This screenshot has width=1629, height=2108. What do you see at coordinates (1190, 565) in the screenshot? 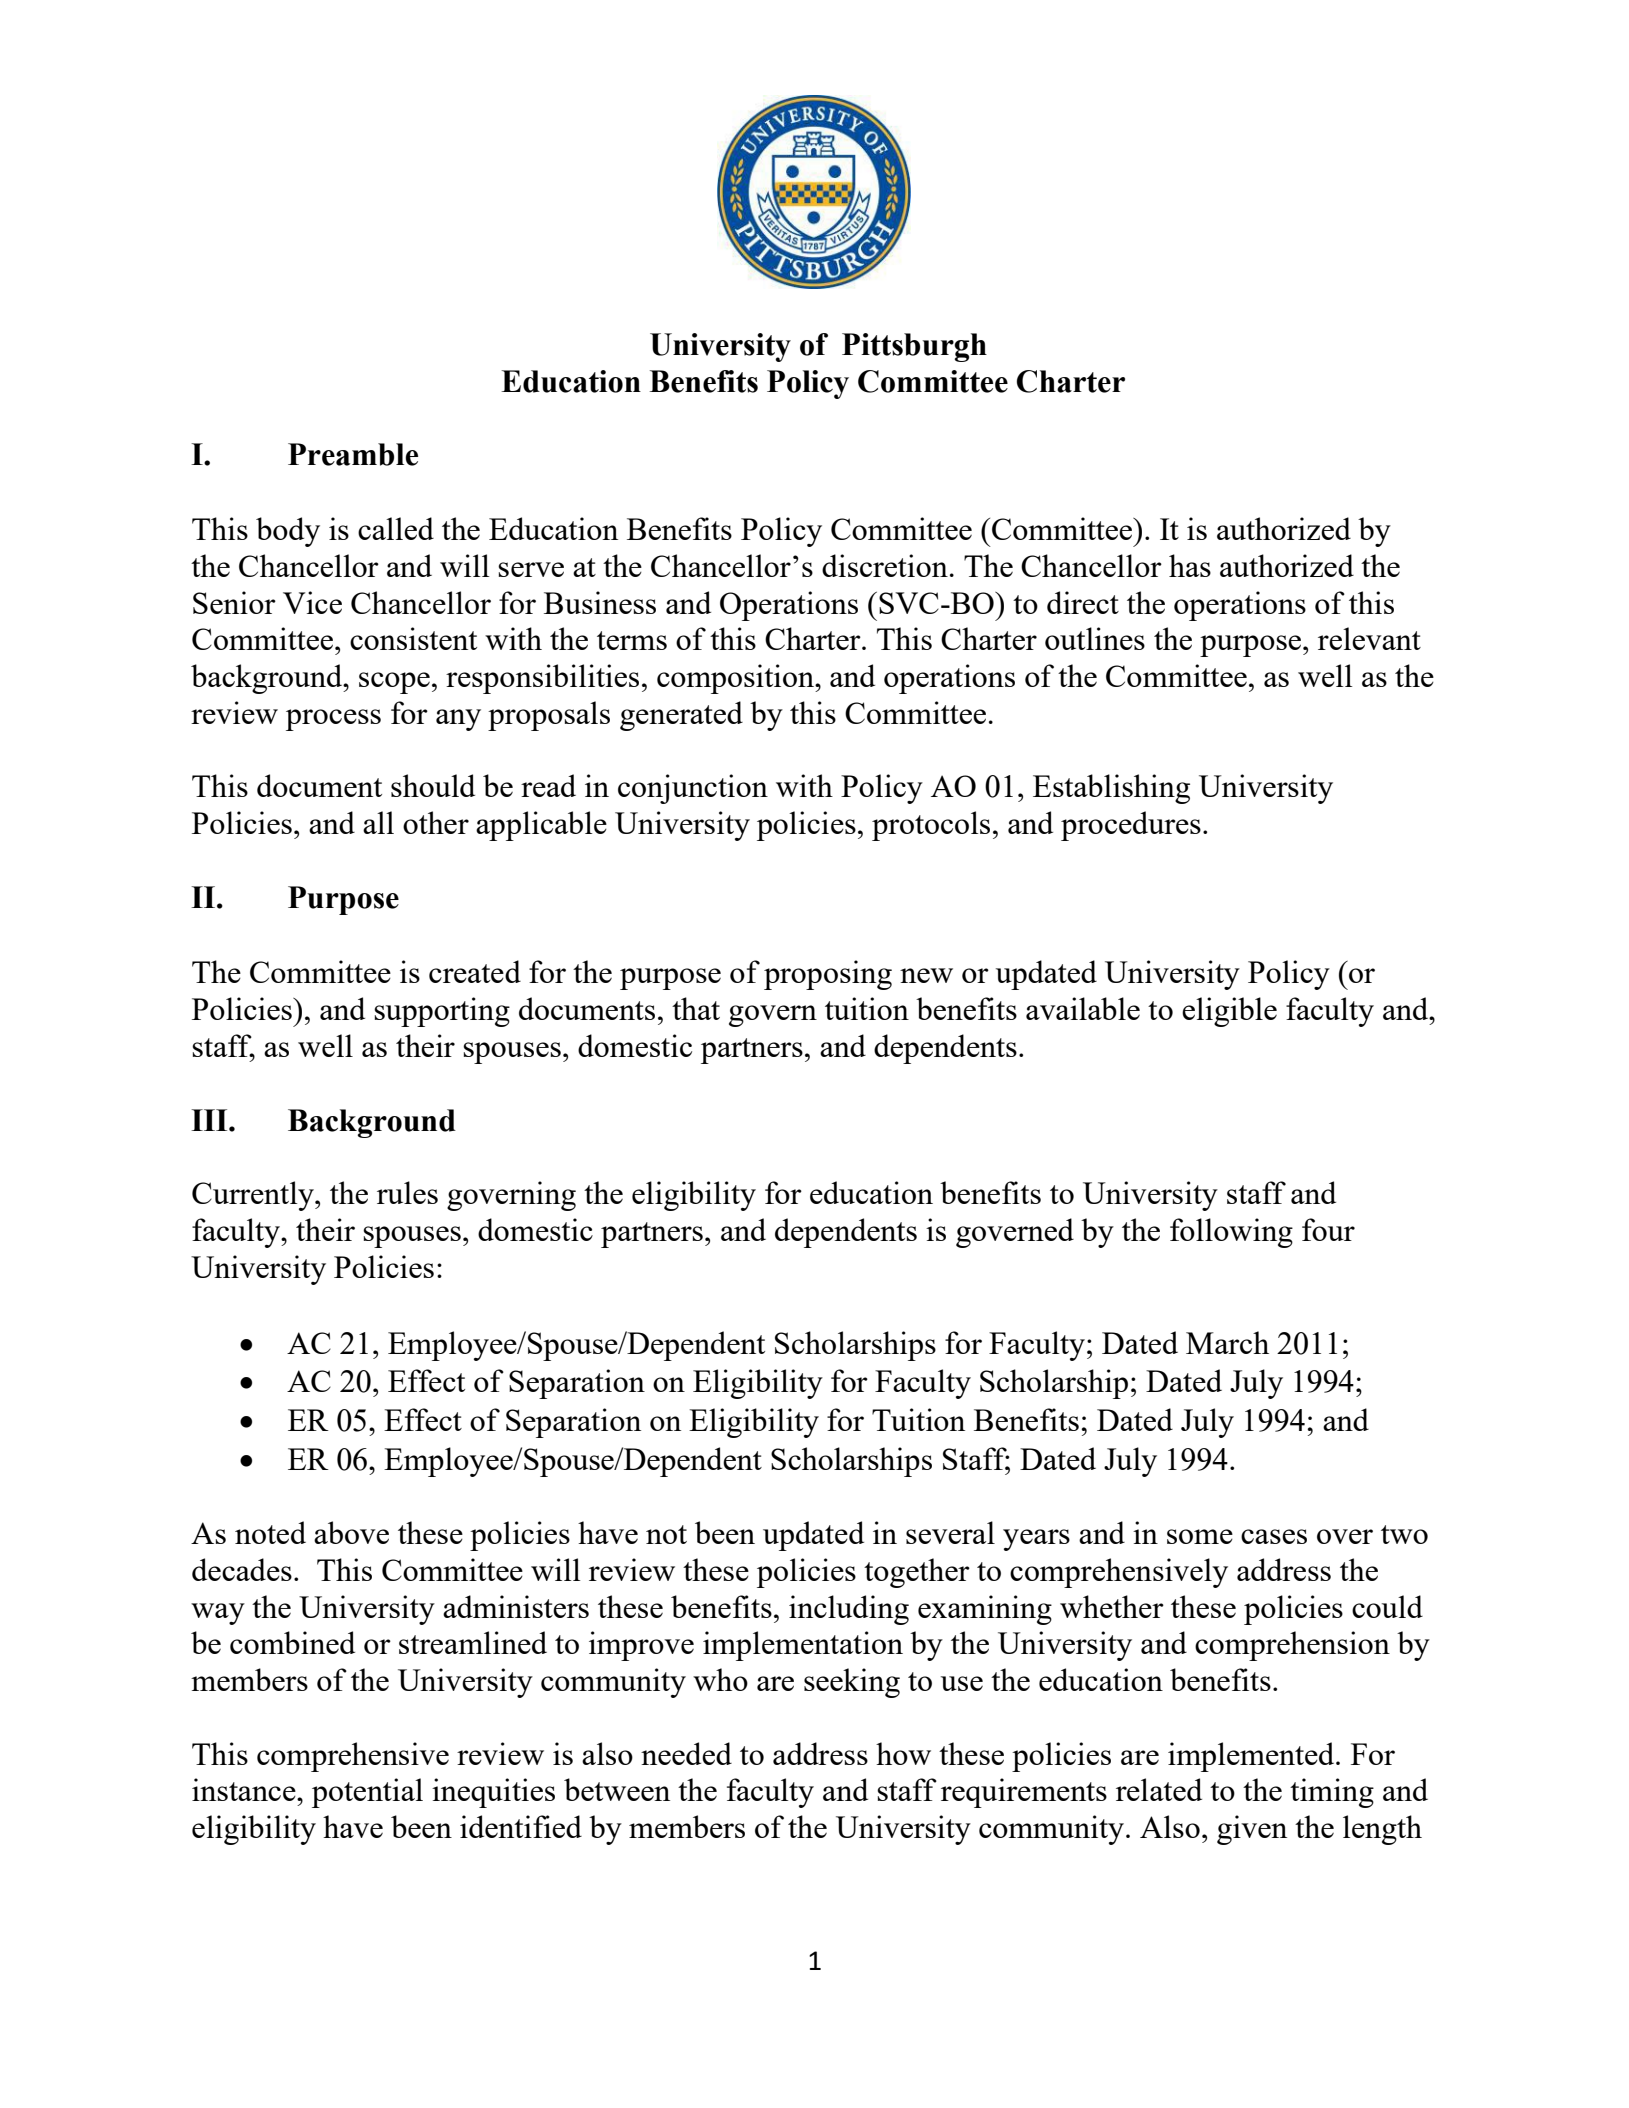
I see `has` at bounding box center [1190, 565].
